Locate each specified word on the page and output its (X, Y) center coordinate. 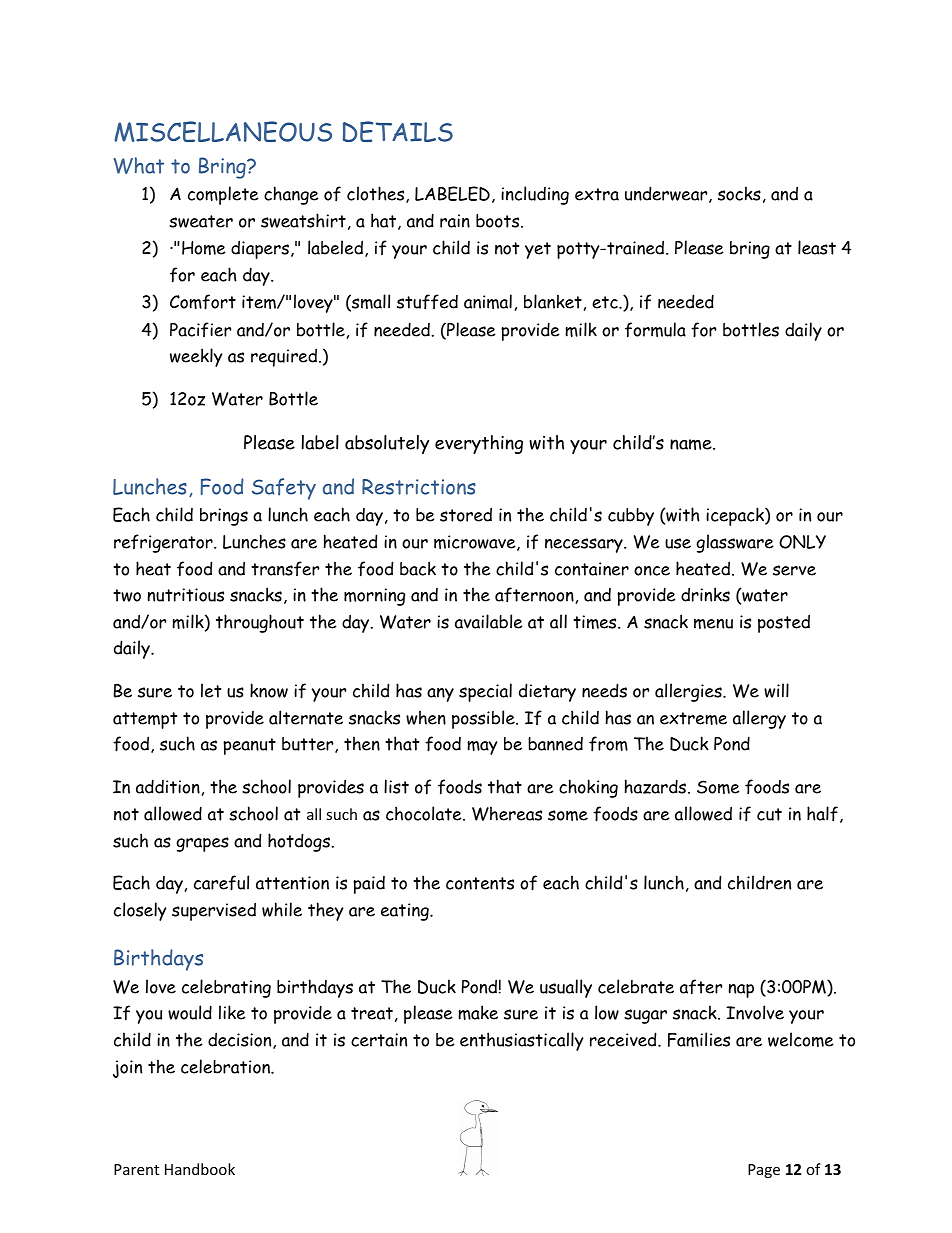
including (535, 195)
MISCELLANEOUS (223, 131)
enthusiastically (522, 1041)
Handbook (200, 1169)
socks (739, 193)
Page (764, 1171)
